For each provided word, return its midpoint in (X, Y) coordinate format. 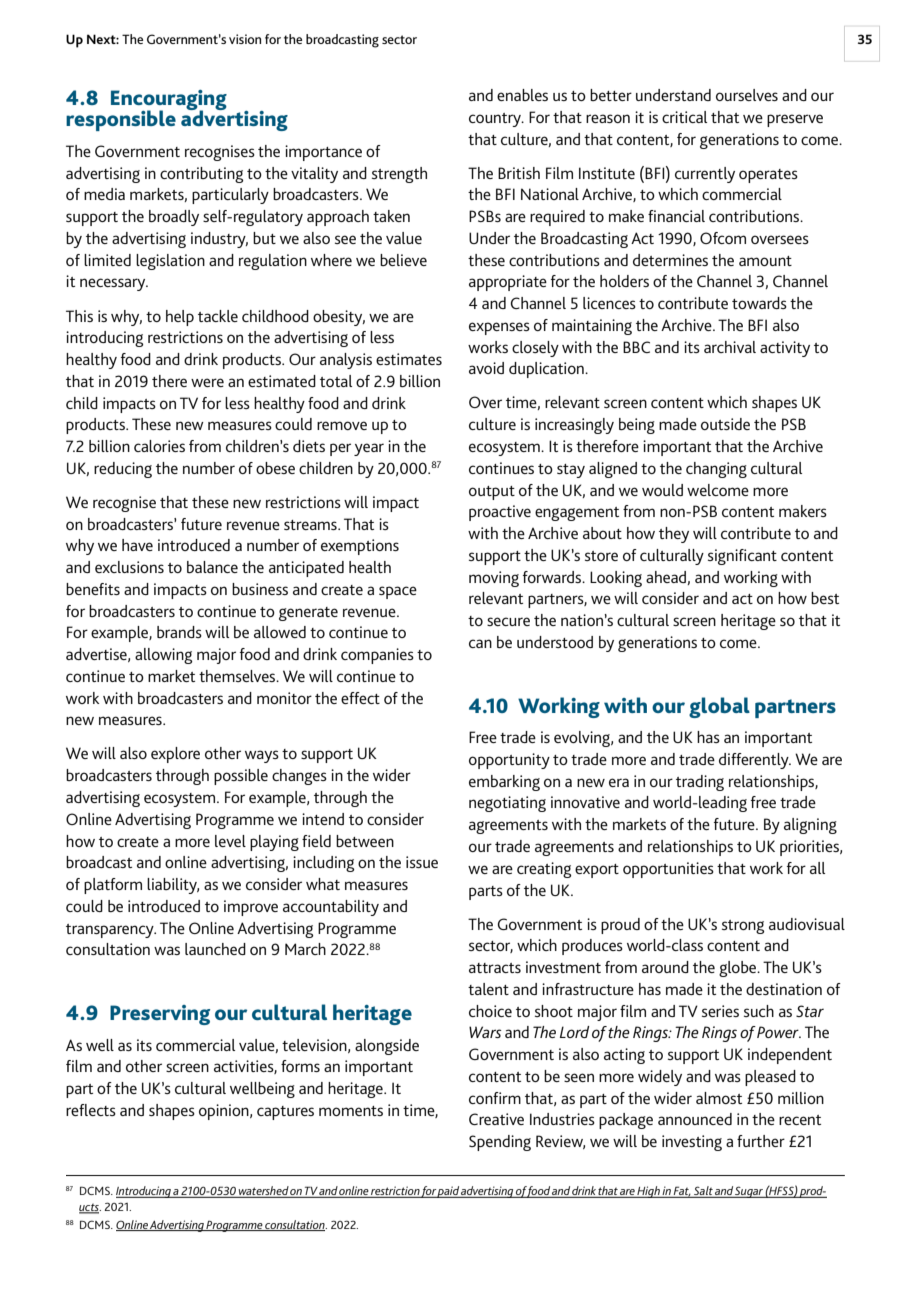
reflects (91, 1110)
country (496, 120)
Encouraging (169, 101)
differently (755, 761)
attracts (495, 968)
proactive (500, 513)
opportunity (509, 761)
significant (742, 557)
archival (730, 347)
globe (739, 969)
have (137, 545)
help (180, 318)
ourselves (747, 95)
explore (175, 755)
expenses (499, 328)
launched (215, 949)
